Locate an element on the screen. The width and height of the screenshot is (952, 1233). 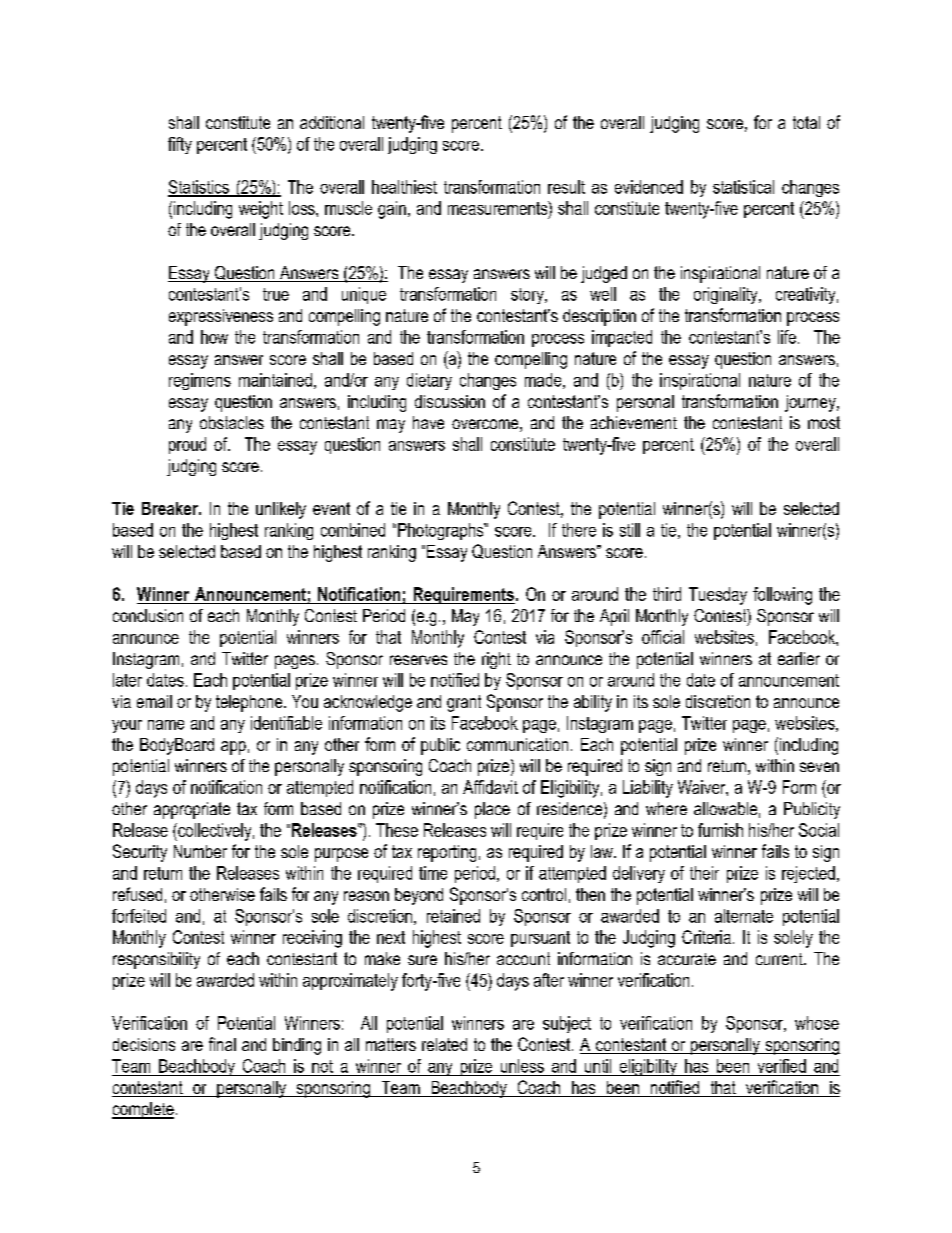
final is located at coordinates (222, 1044).
